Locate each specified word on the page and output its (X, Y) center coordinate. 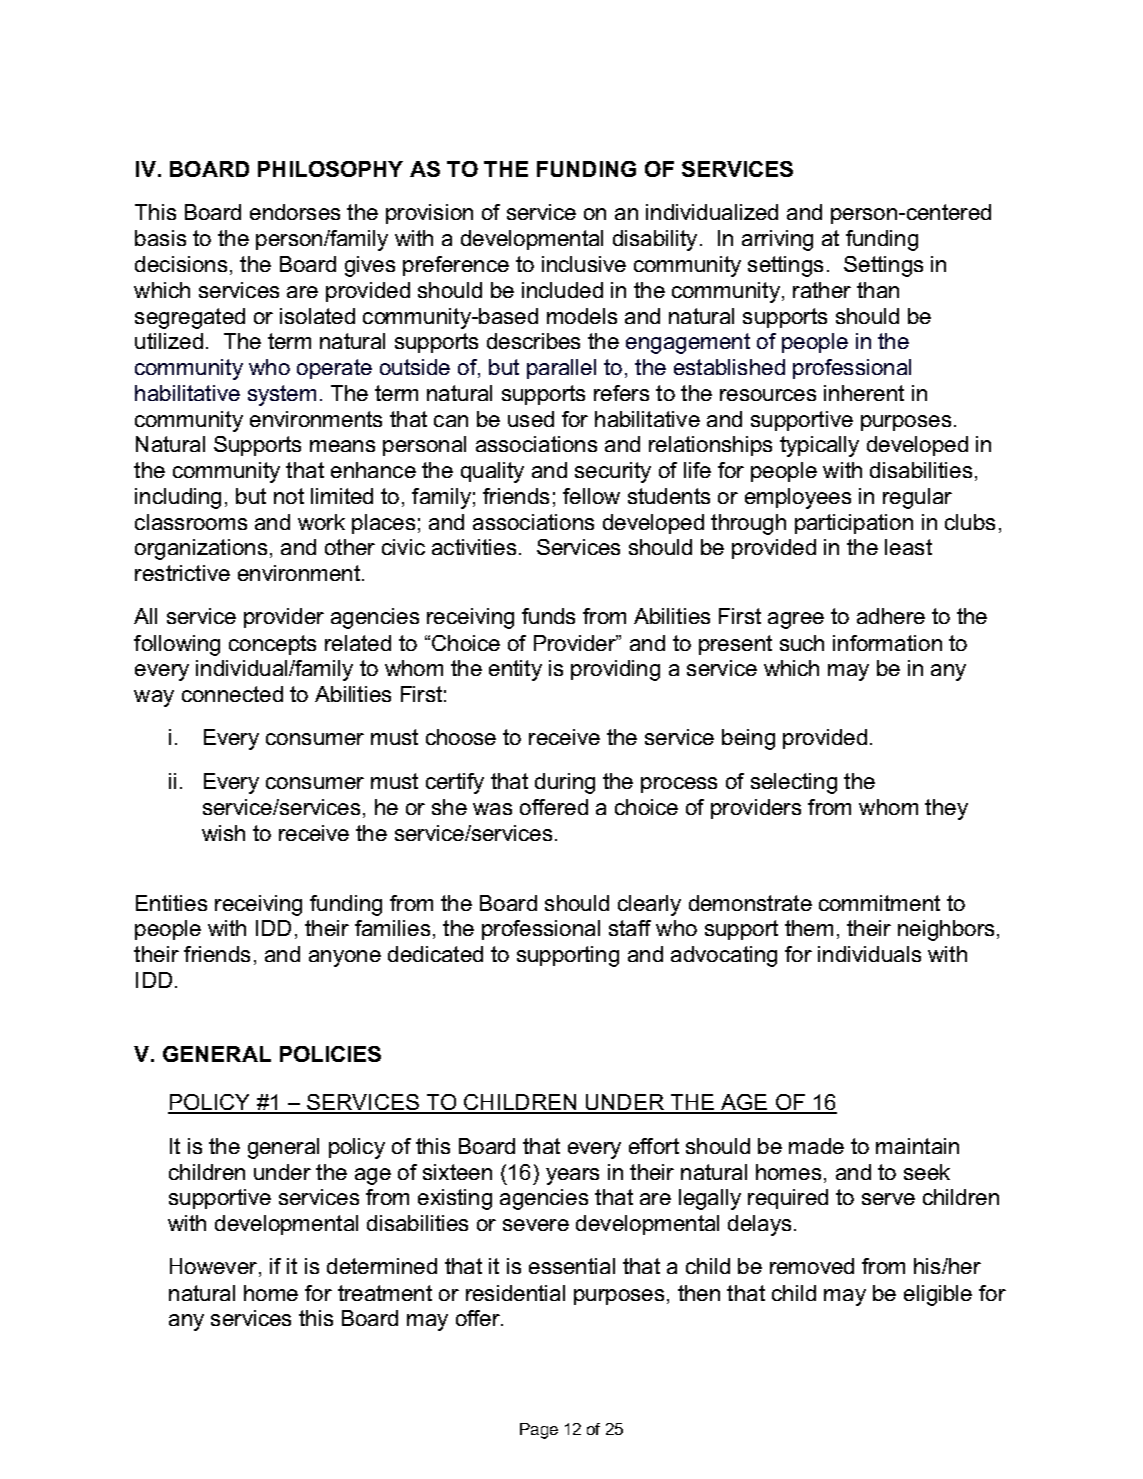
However (213, 1266)
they (946, 809)
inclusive (584, 264)
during (565, 783)
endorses (295, 212)
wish (223, 833)
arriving (777, 240)
